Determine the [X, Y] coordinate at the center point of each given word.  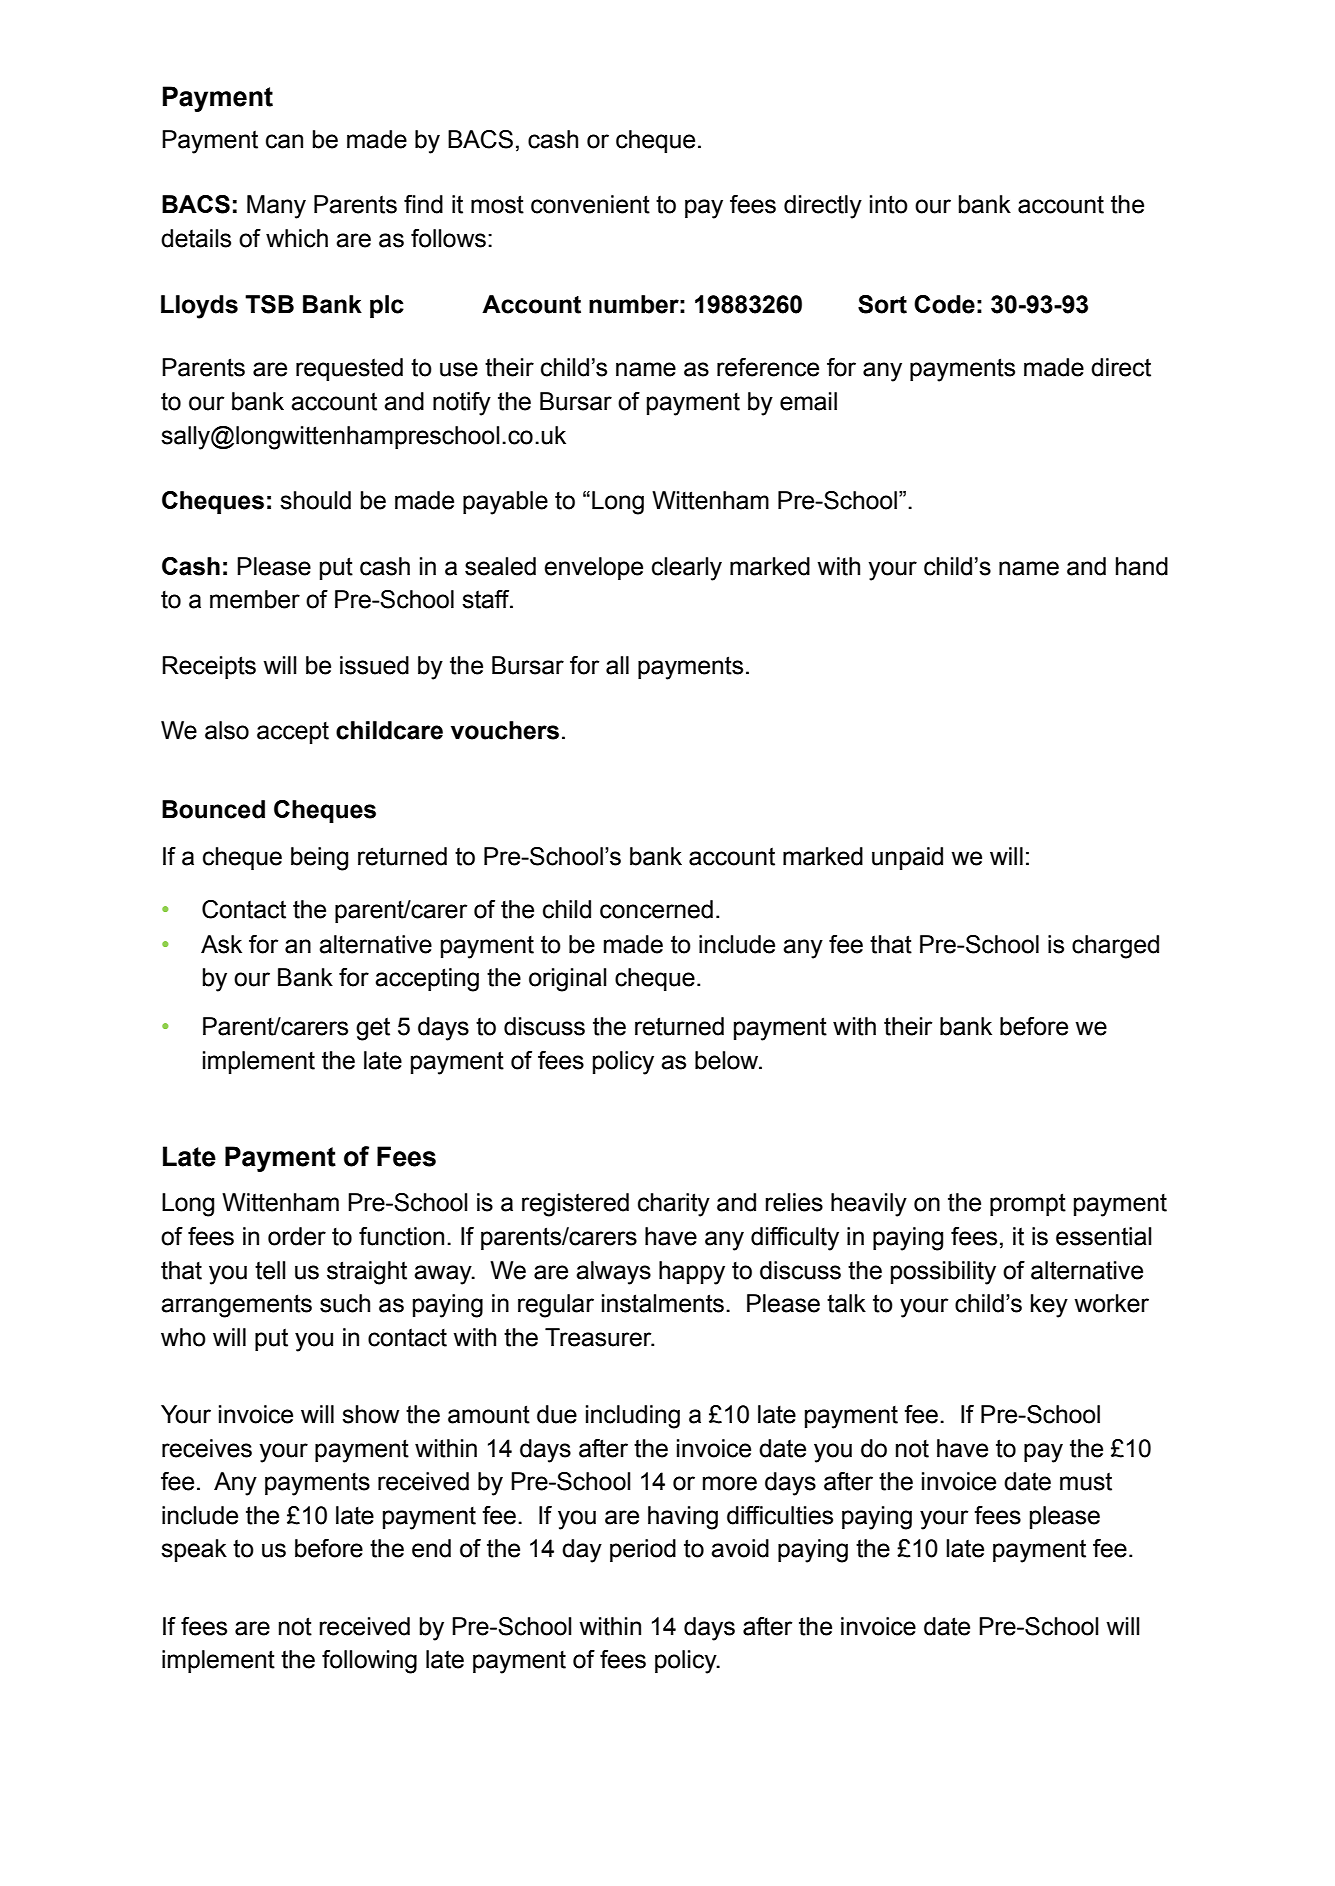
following [369, 1662]
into [889, 204]
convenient [590, 204]
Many [276, 207]
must [1086, 1481]
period [643, 1550]
